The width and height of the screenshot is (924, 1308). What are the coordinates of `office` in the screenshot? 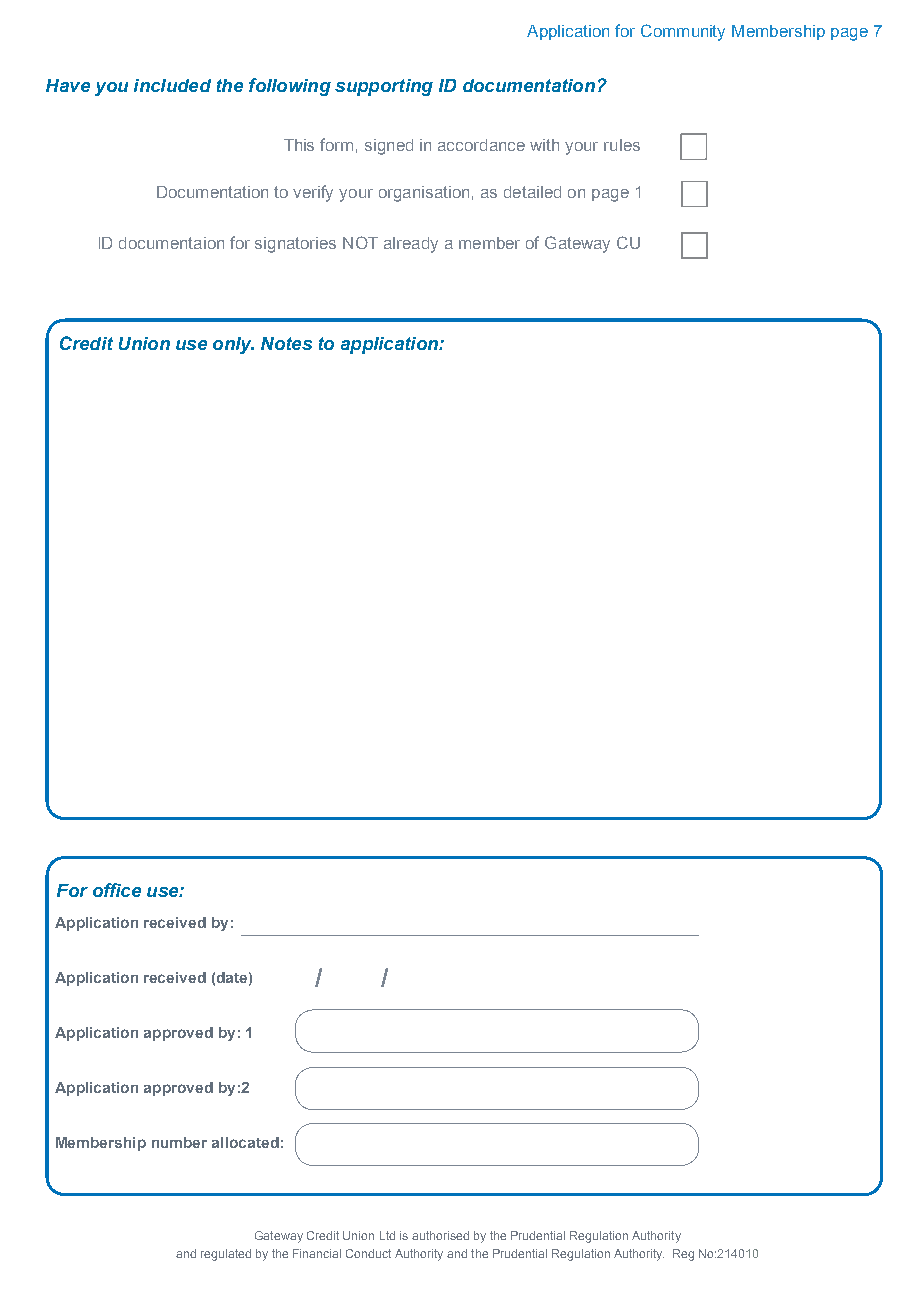 It's located at (117, 890).
